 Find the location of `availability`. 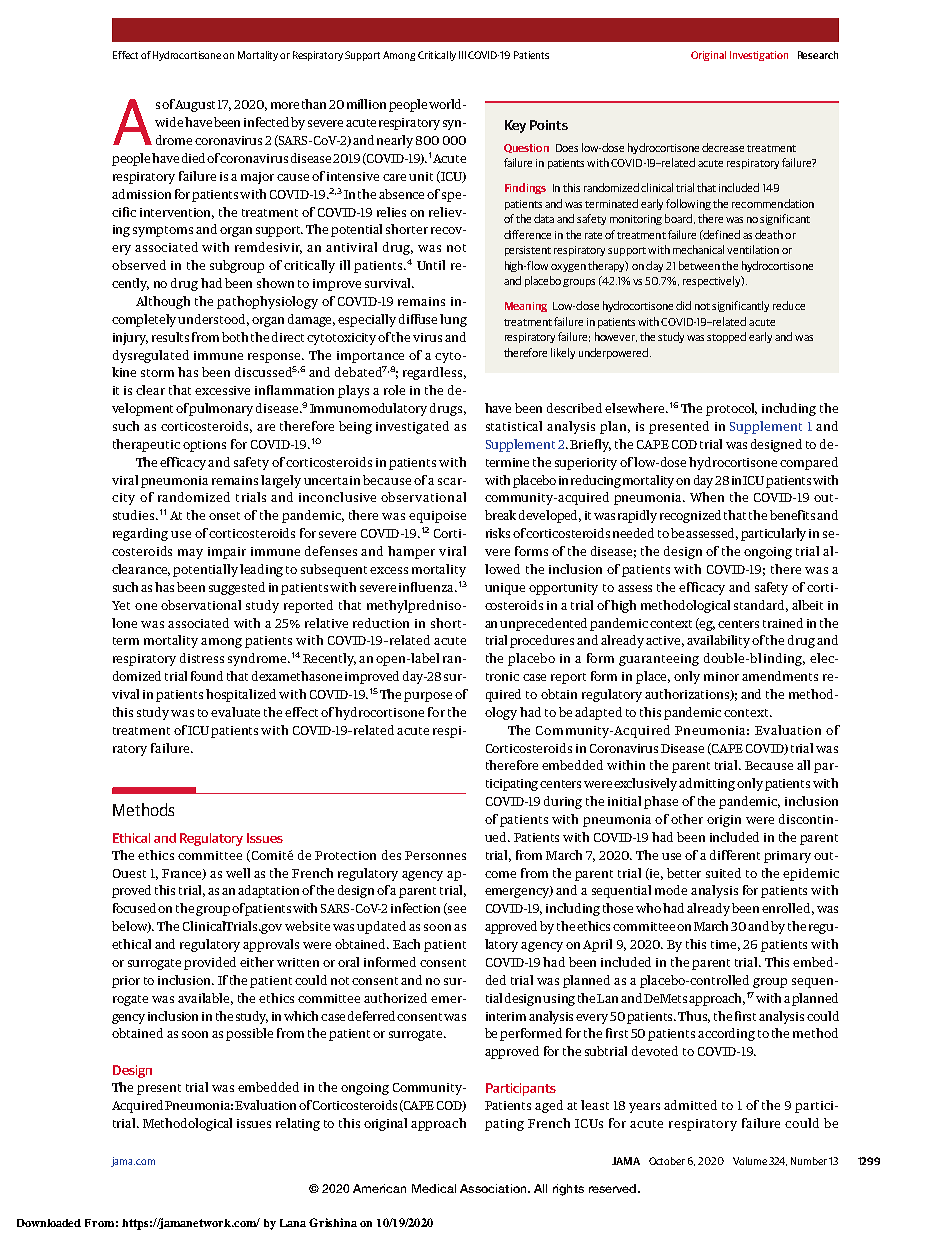

availability is located at coordinates (718, 641).
